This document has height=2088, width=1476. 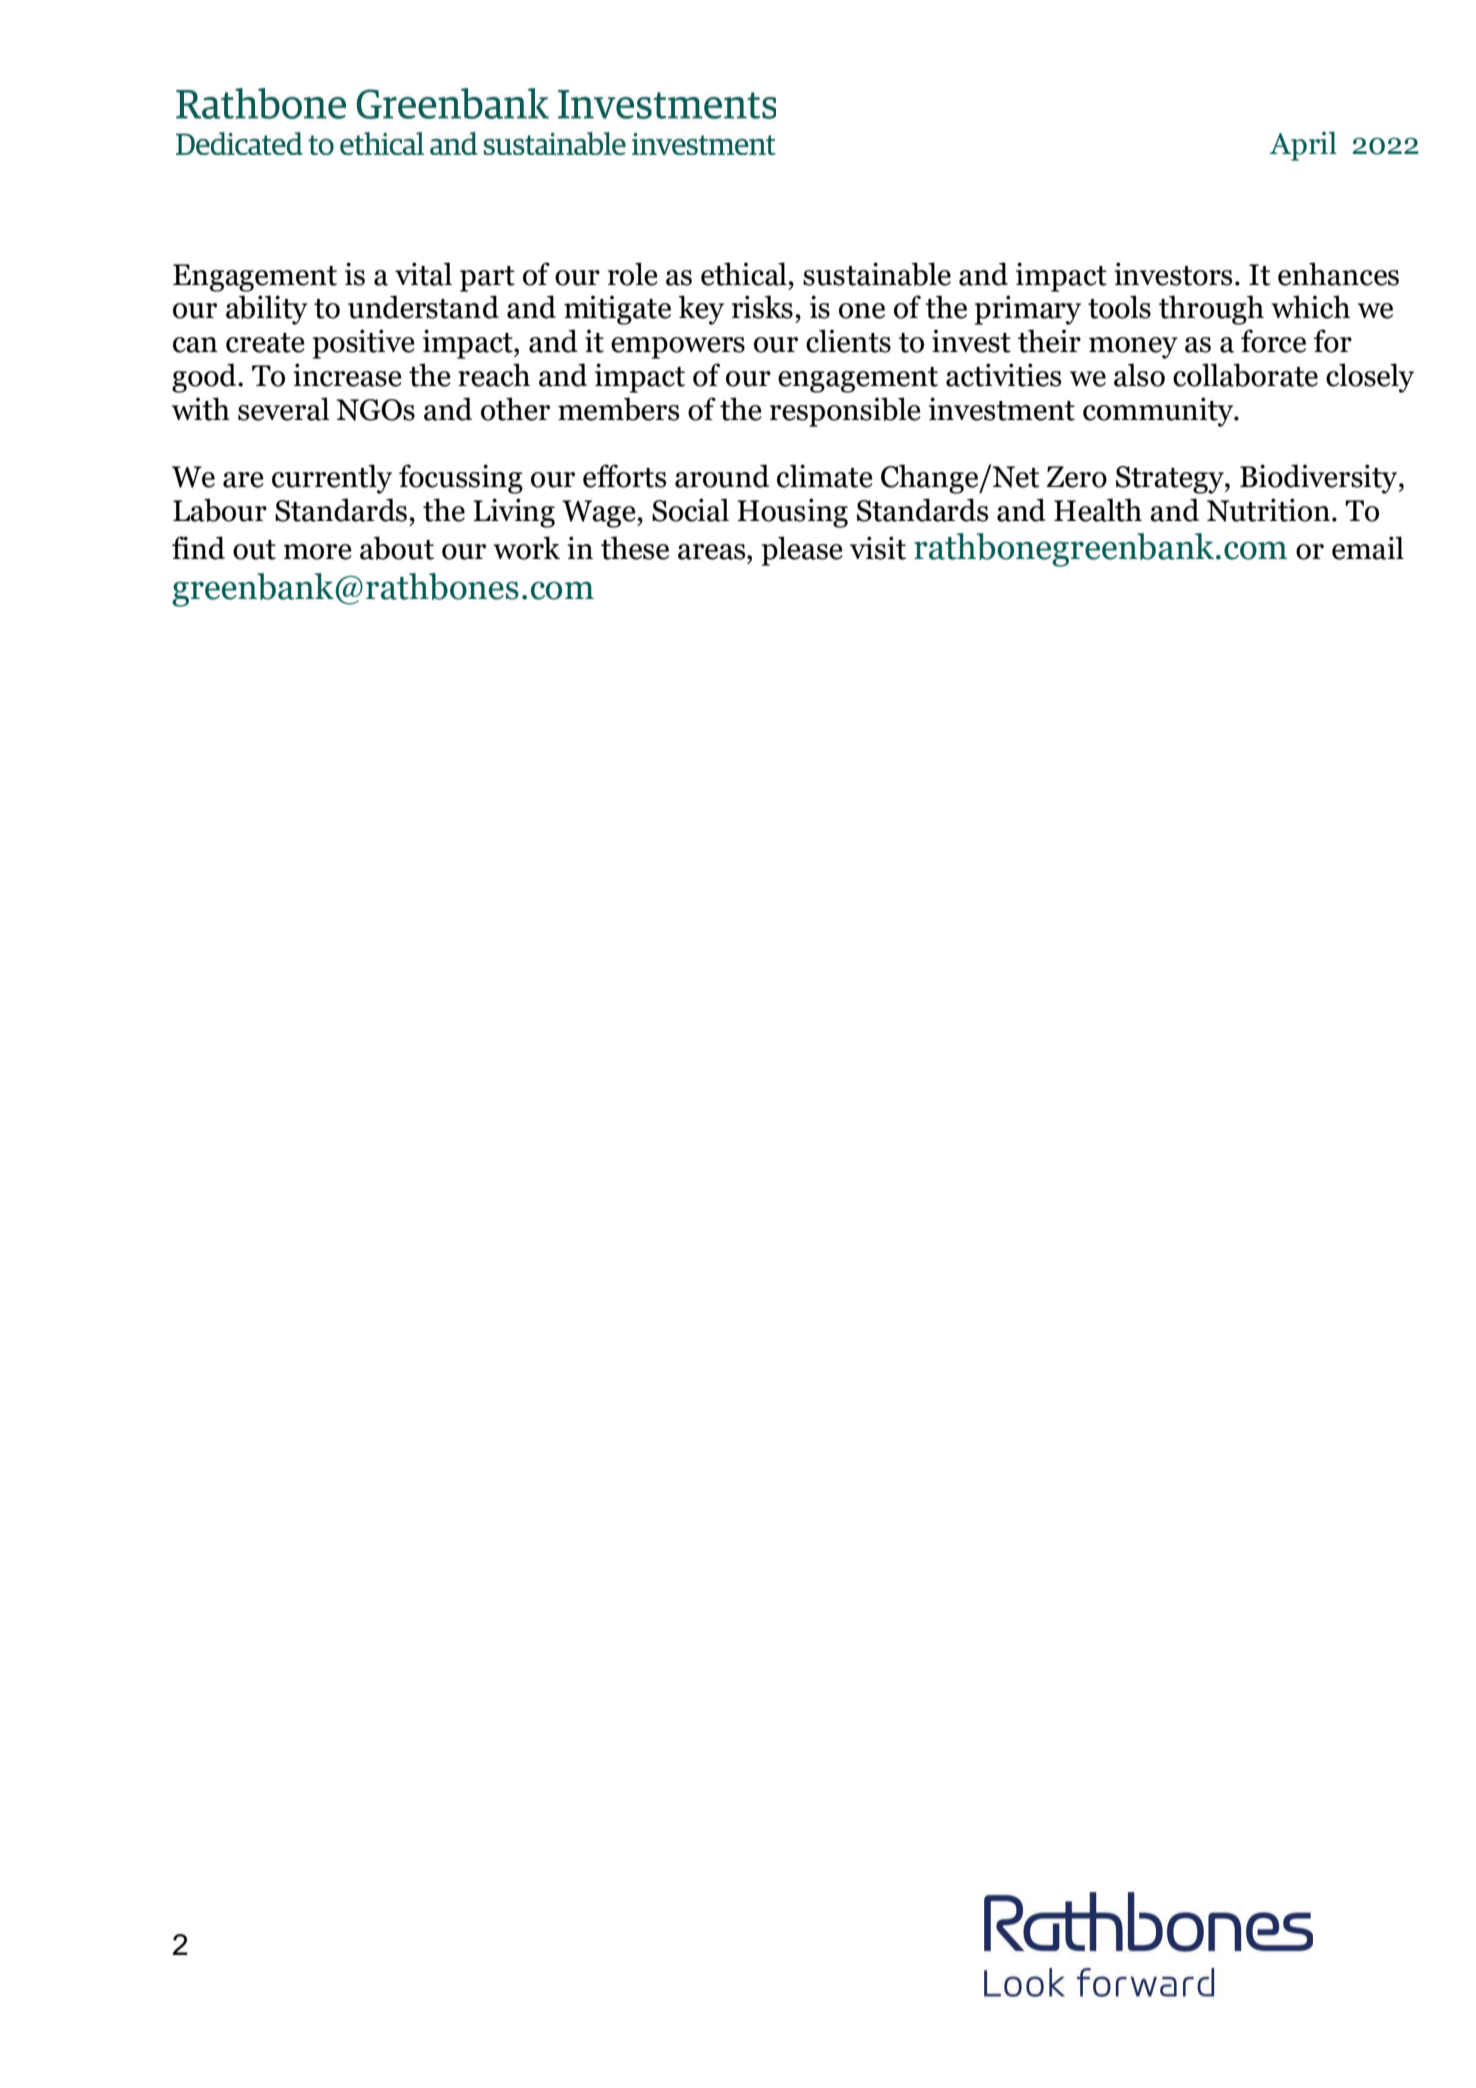 I want to click on understand, so click(x=423, y=307).
